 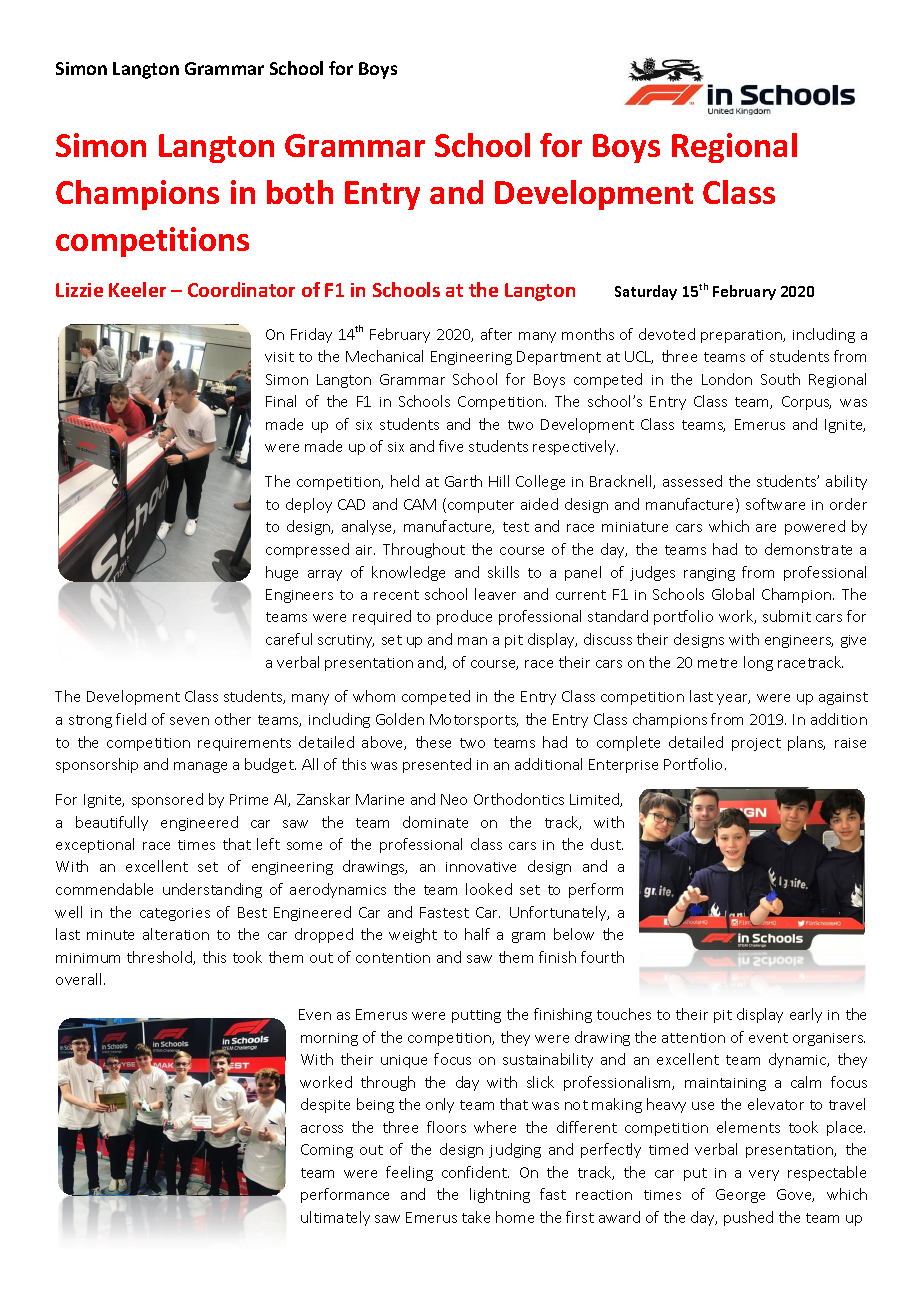 I want to click on Keeler, so click(x=137, y=289).
